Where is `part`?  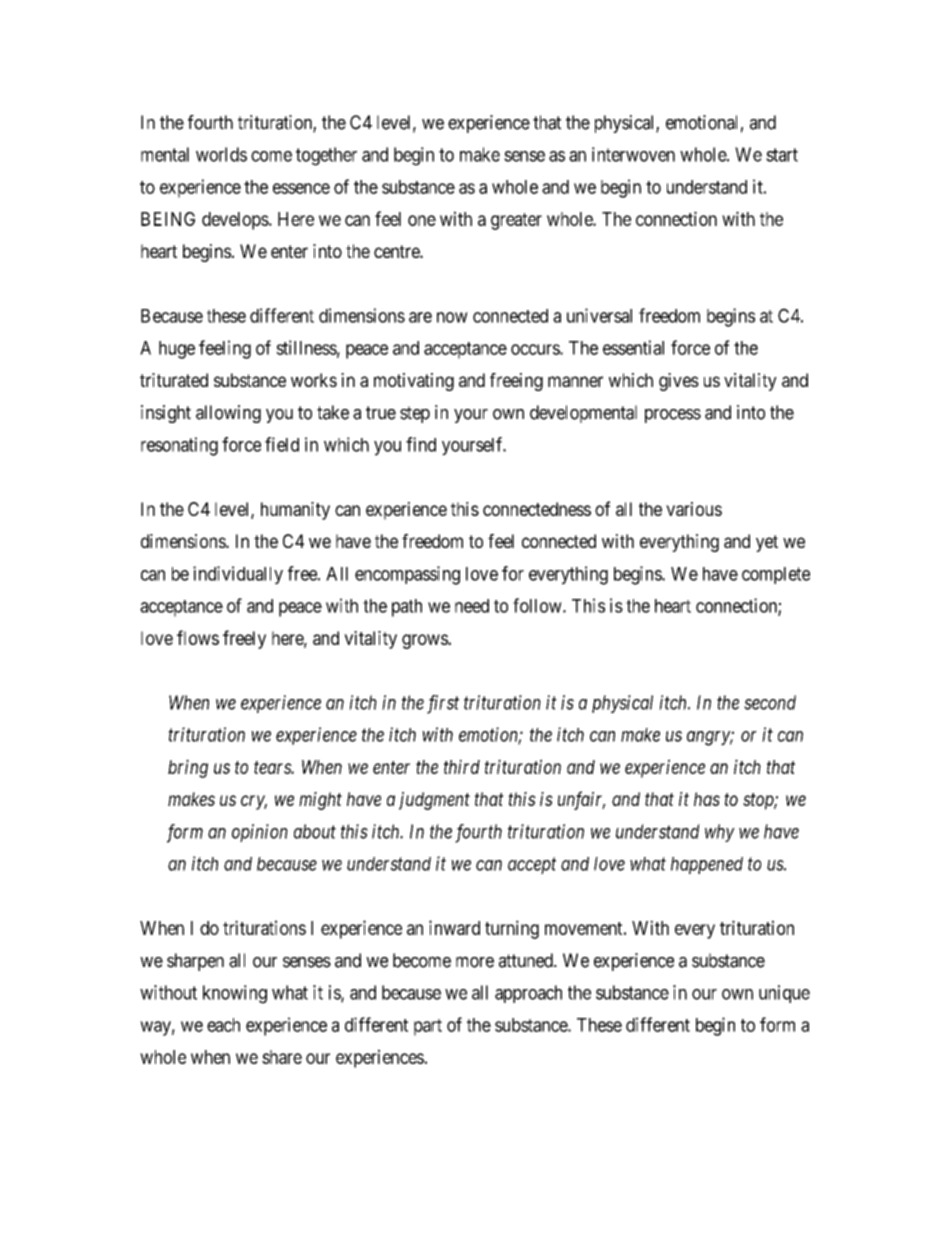 part is located at coordinates (428, 1027).
